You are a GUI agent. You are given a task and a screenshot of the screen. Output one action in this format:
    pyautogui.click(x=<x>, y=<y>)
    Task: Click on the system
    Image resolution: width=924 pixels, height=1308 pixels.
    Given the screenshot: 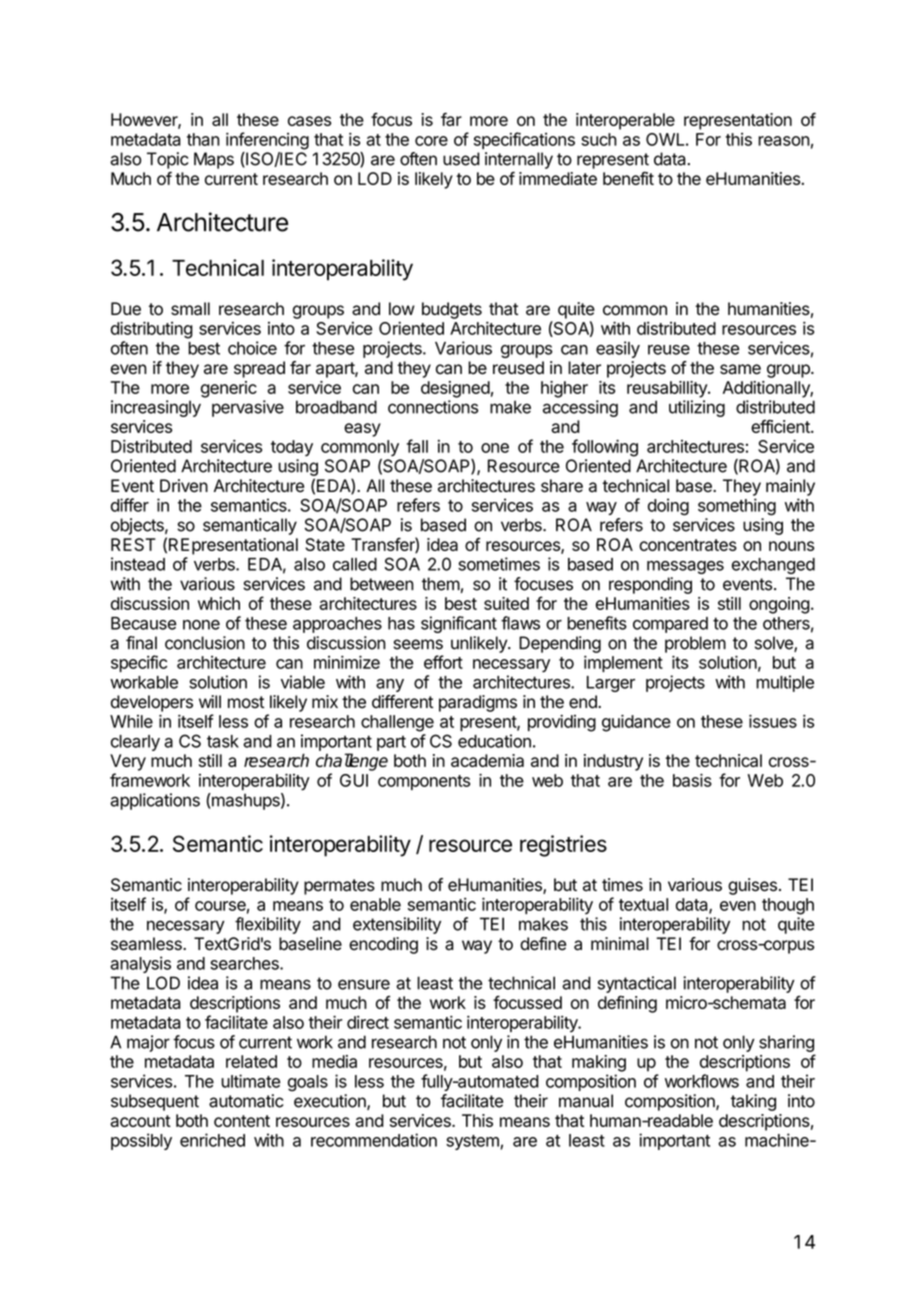 What is the action you would take?
    pyautogui.click(x=473, y=1142)
